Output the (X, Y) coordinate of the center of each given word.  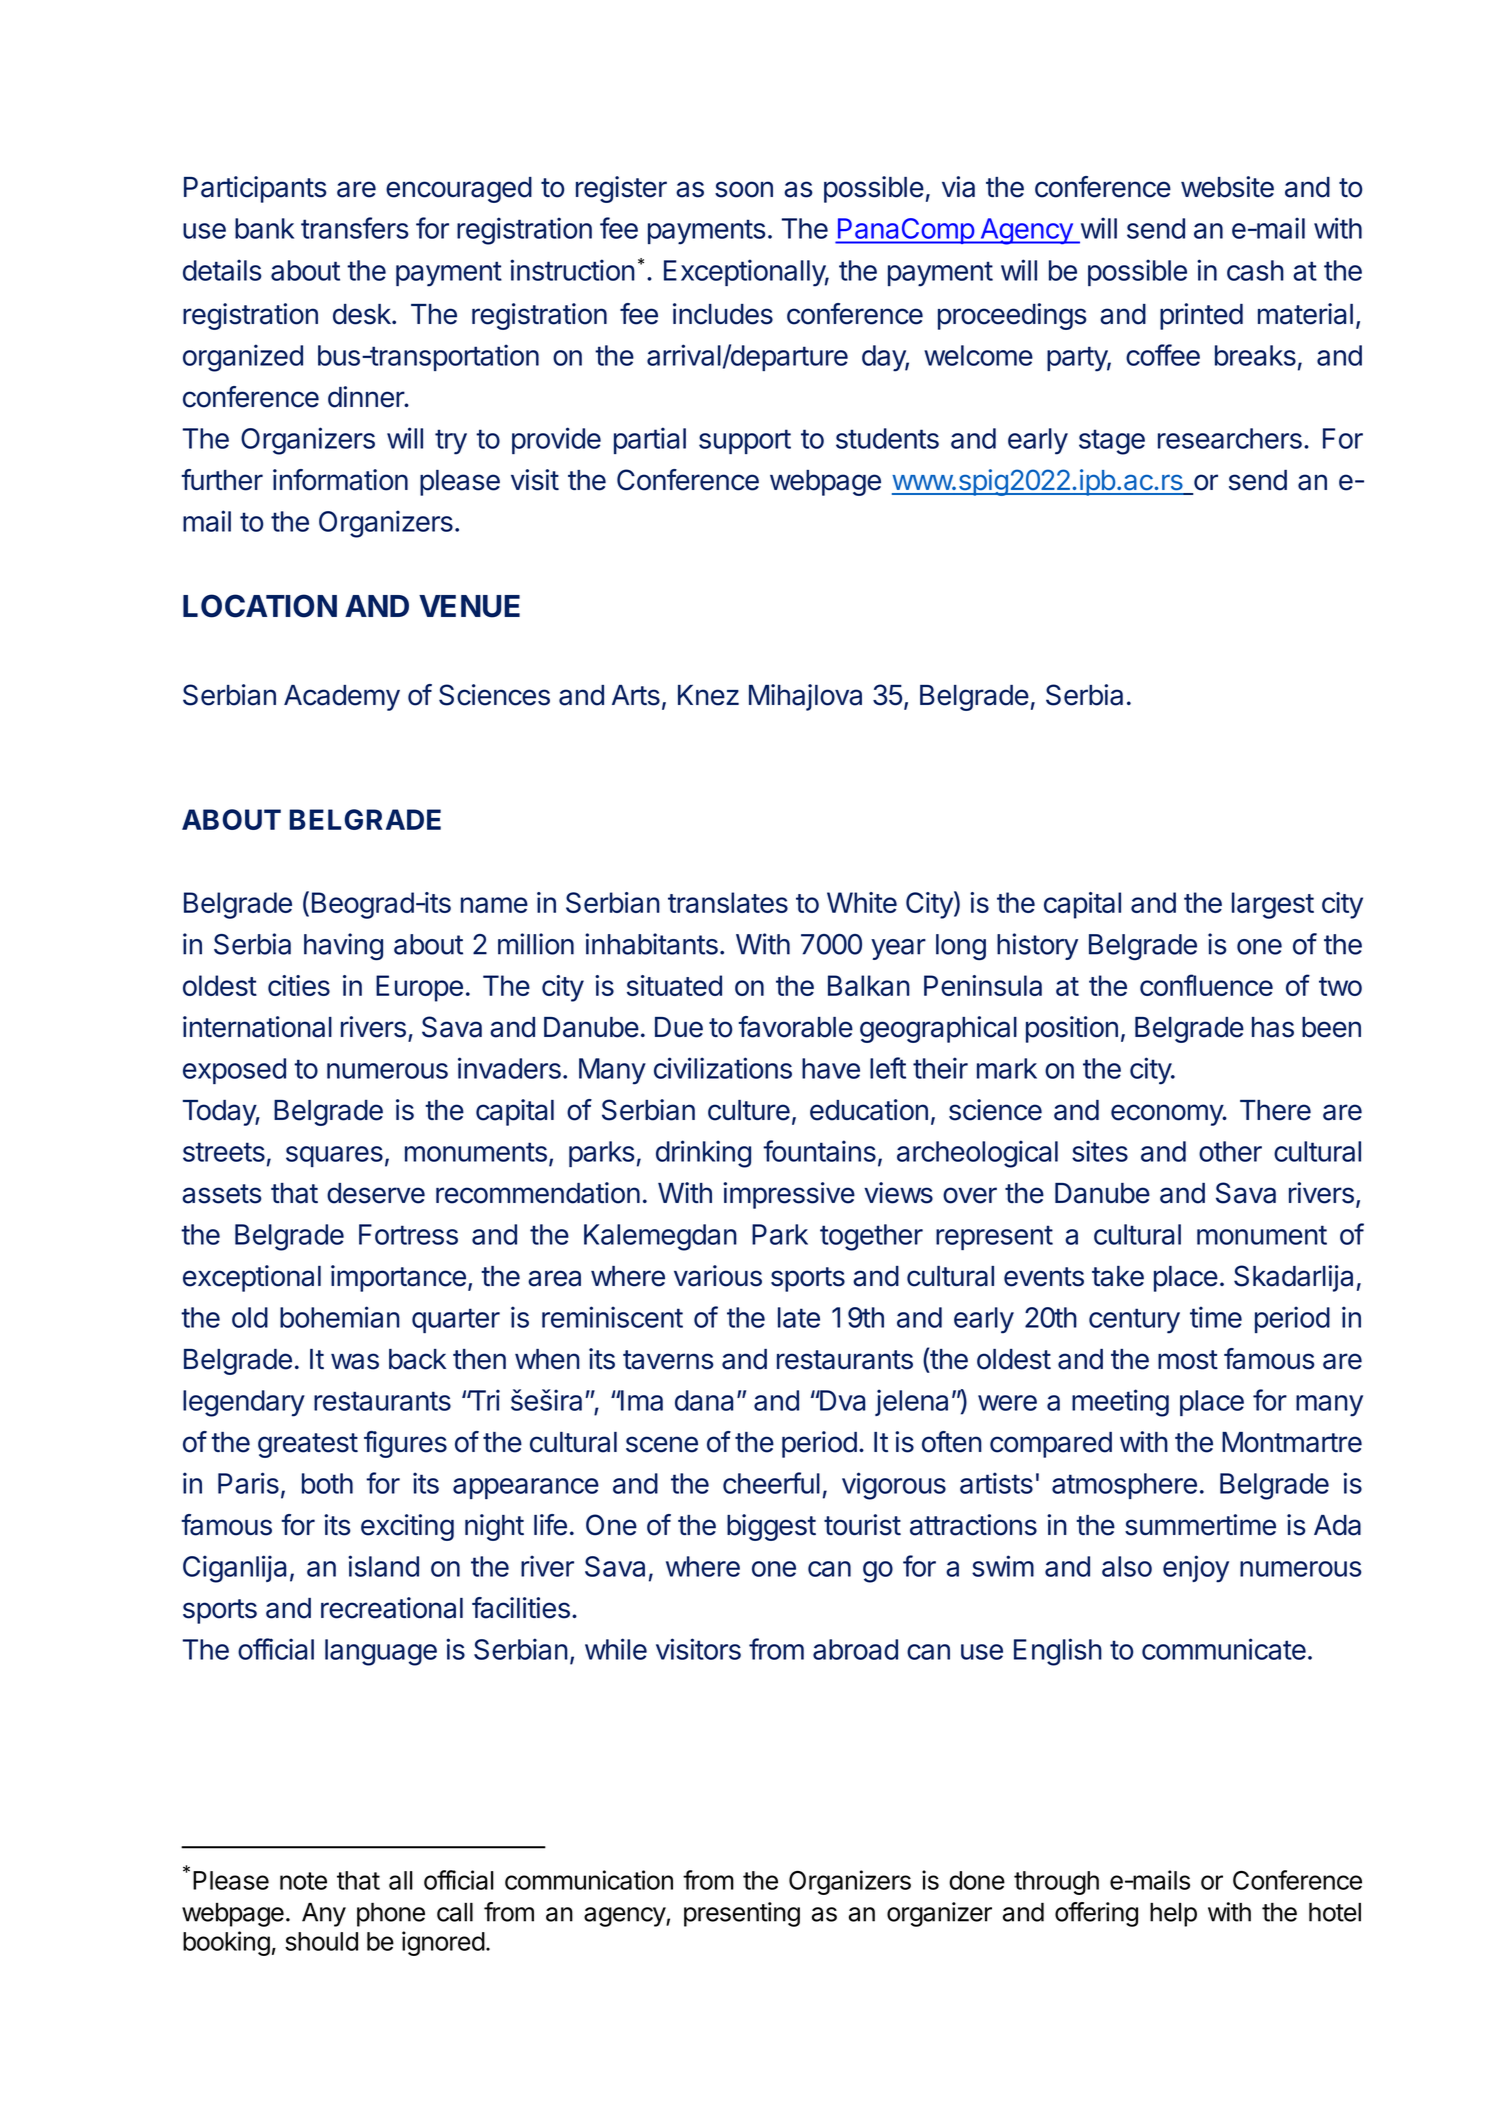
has (1273, 1027)
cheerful (771, 1483)
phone (391, 1914)
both (327, 1483)
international (257, 1027)
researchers (1230, 438)
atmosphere (1124, 1486)
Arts (636, 695)
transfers (355, 228)
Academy (342, 698)
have (831, 1068)
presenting (742, 1914)
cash (1255, 270)
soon (744, 189)
